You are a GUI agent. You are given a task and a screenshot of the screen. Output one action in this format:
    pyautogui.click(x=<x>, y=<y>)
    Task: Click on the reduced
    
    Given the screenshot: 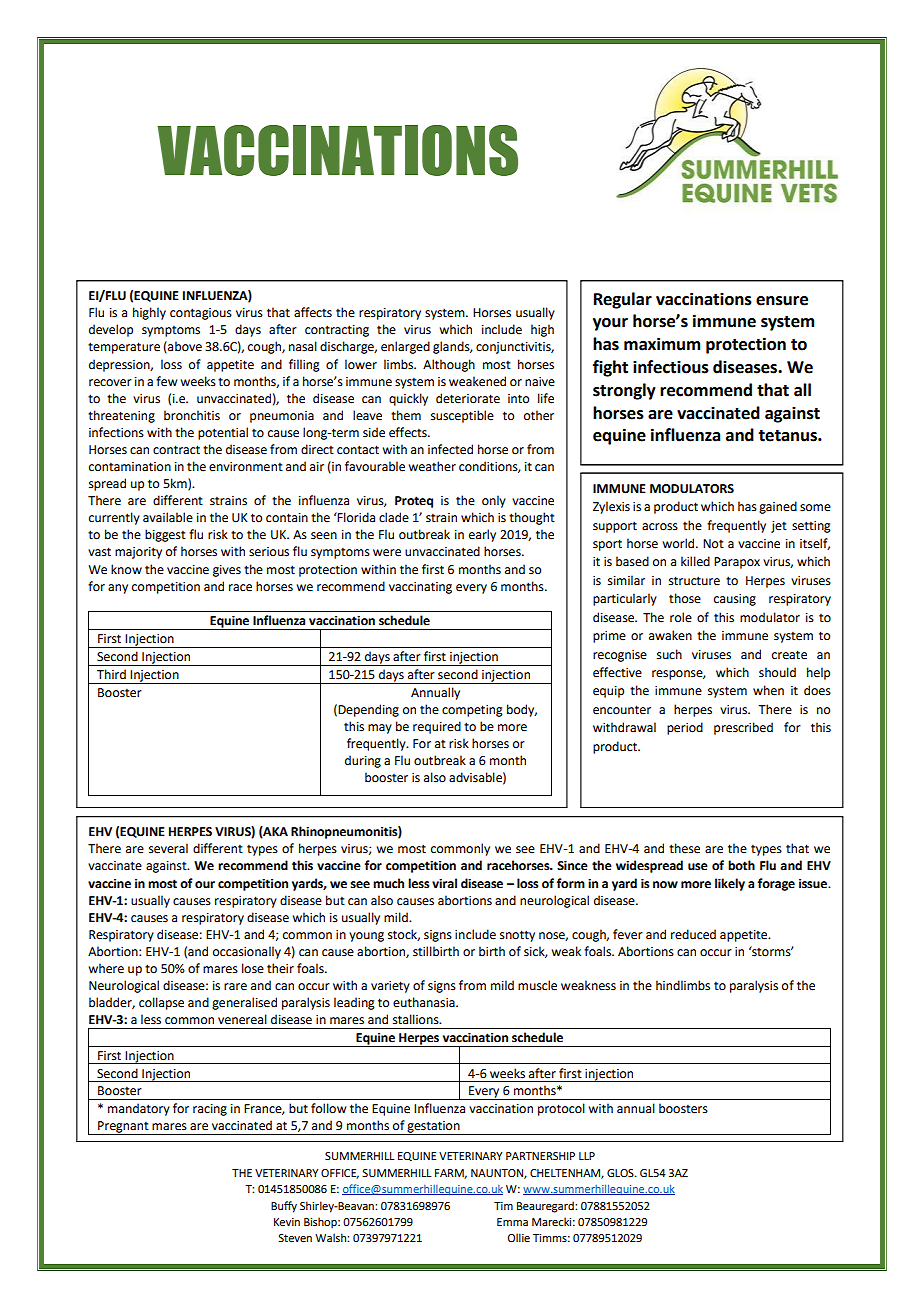 What is the action you would take?
    pyautogui.click(x=693, y=934)
